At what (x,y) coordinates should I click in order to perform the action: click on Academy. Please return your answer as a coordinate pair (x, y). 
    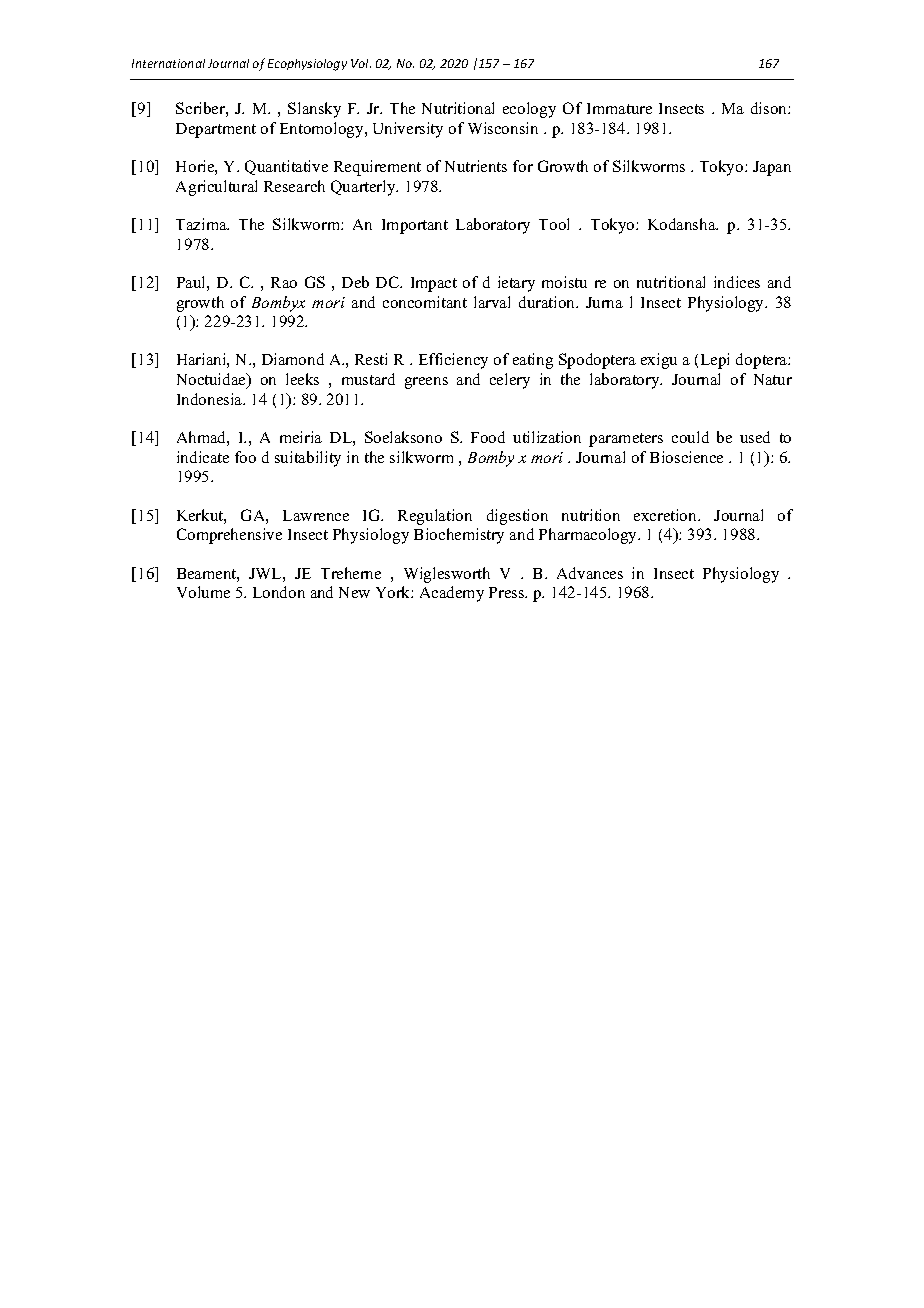
    Looking at the image, I should click on (452, 594).
